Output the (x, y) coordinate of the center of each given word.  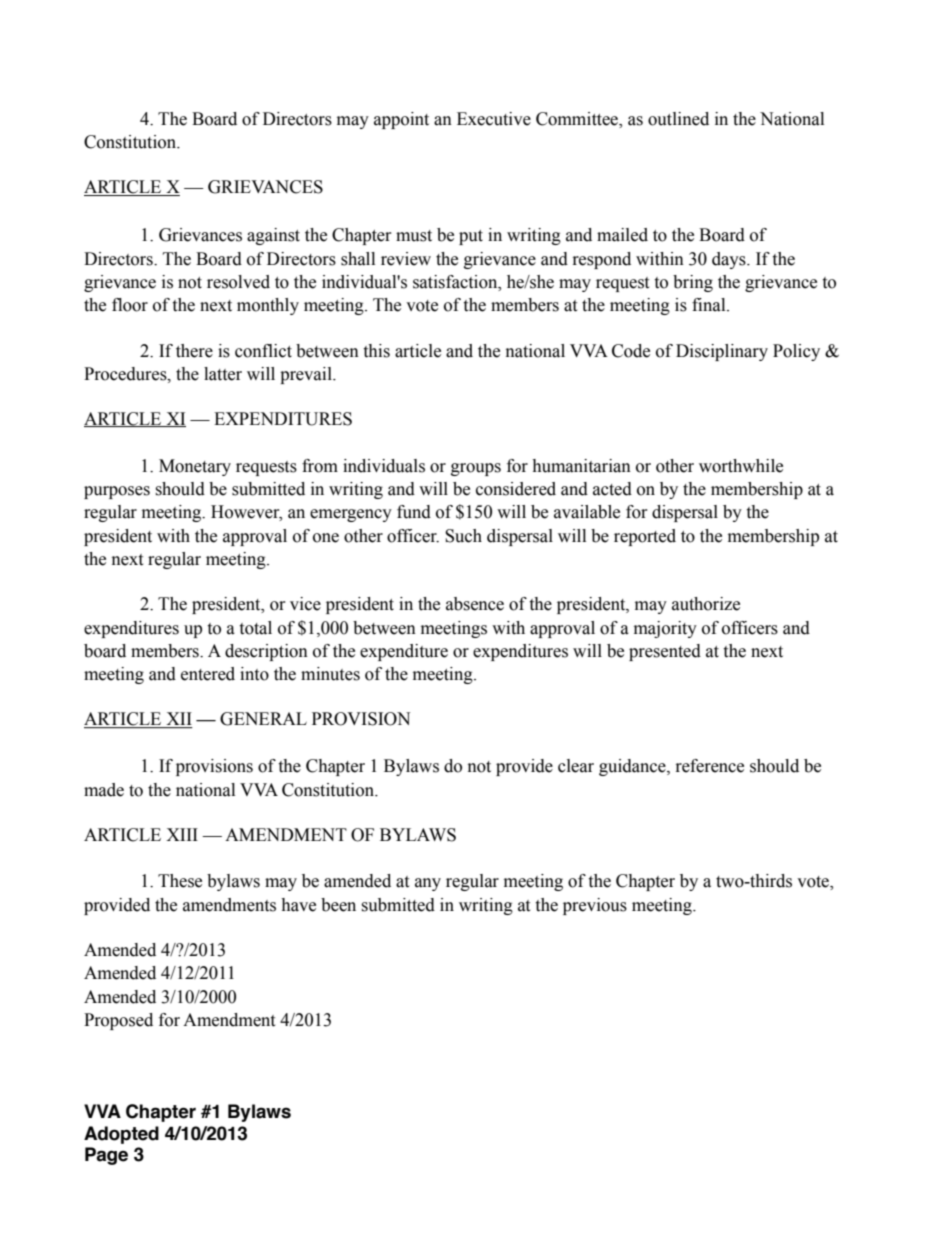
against (273, 236)
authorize (706, 604)
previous (595, 906)
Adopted (121, 1135)
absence (475, 604)
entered (208, 674)
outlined (678, 119)
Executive (494, 119)
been (338, 905)
